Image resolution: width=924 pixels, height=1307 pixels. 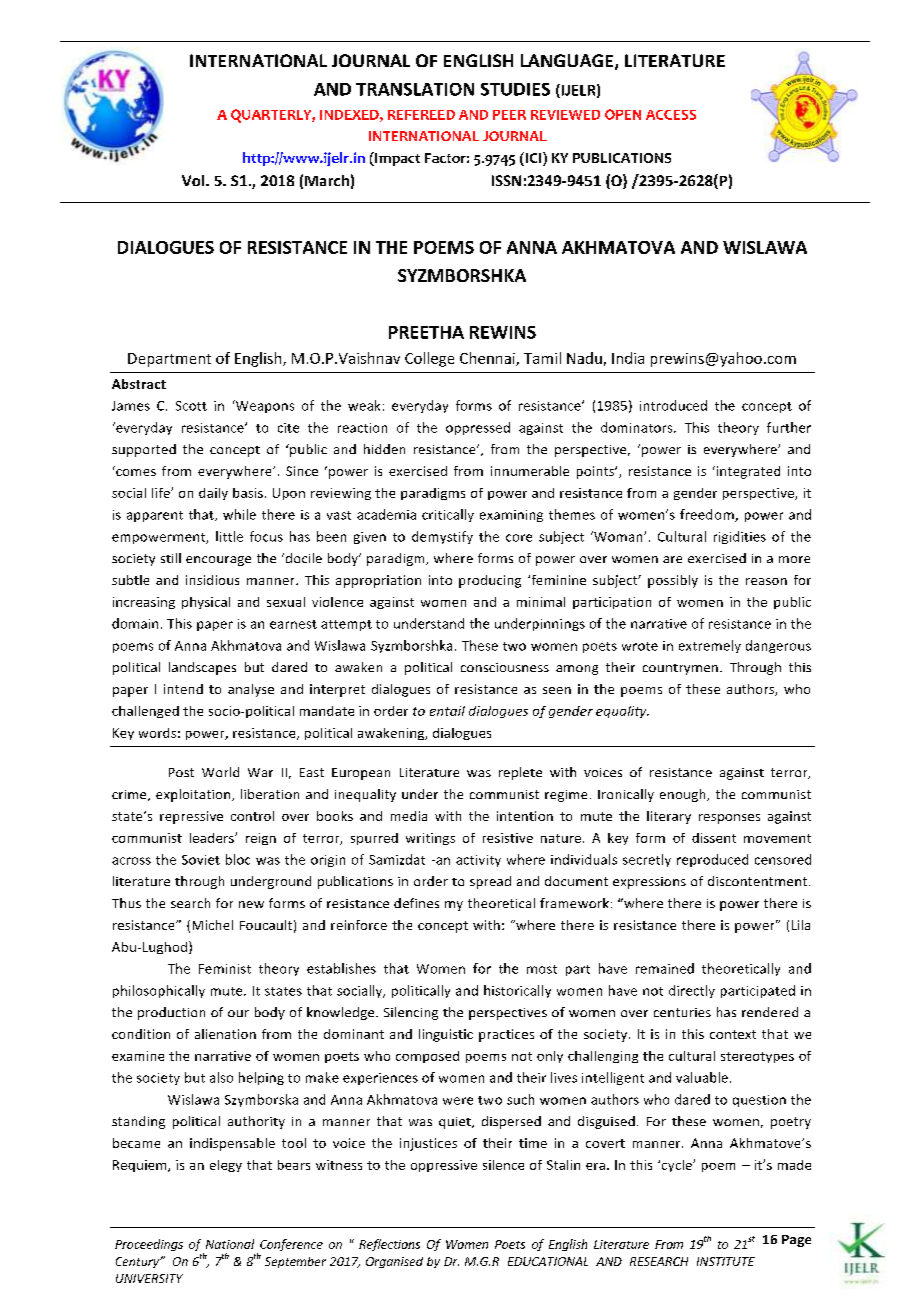 What do you see at coordinates (680, 669) in the page?
I see `countrymen` at bounding box center [680, 669].
